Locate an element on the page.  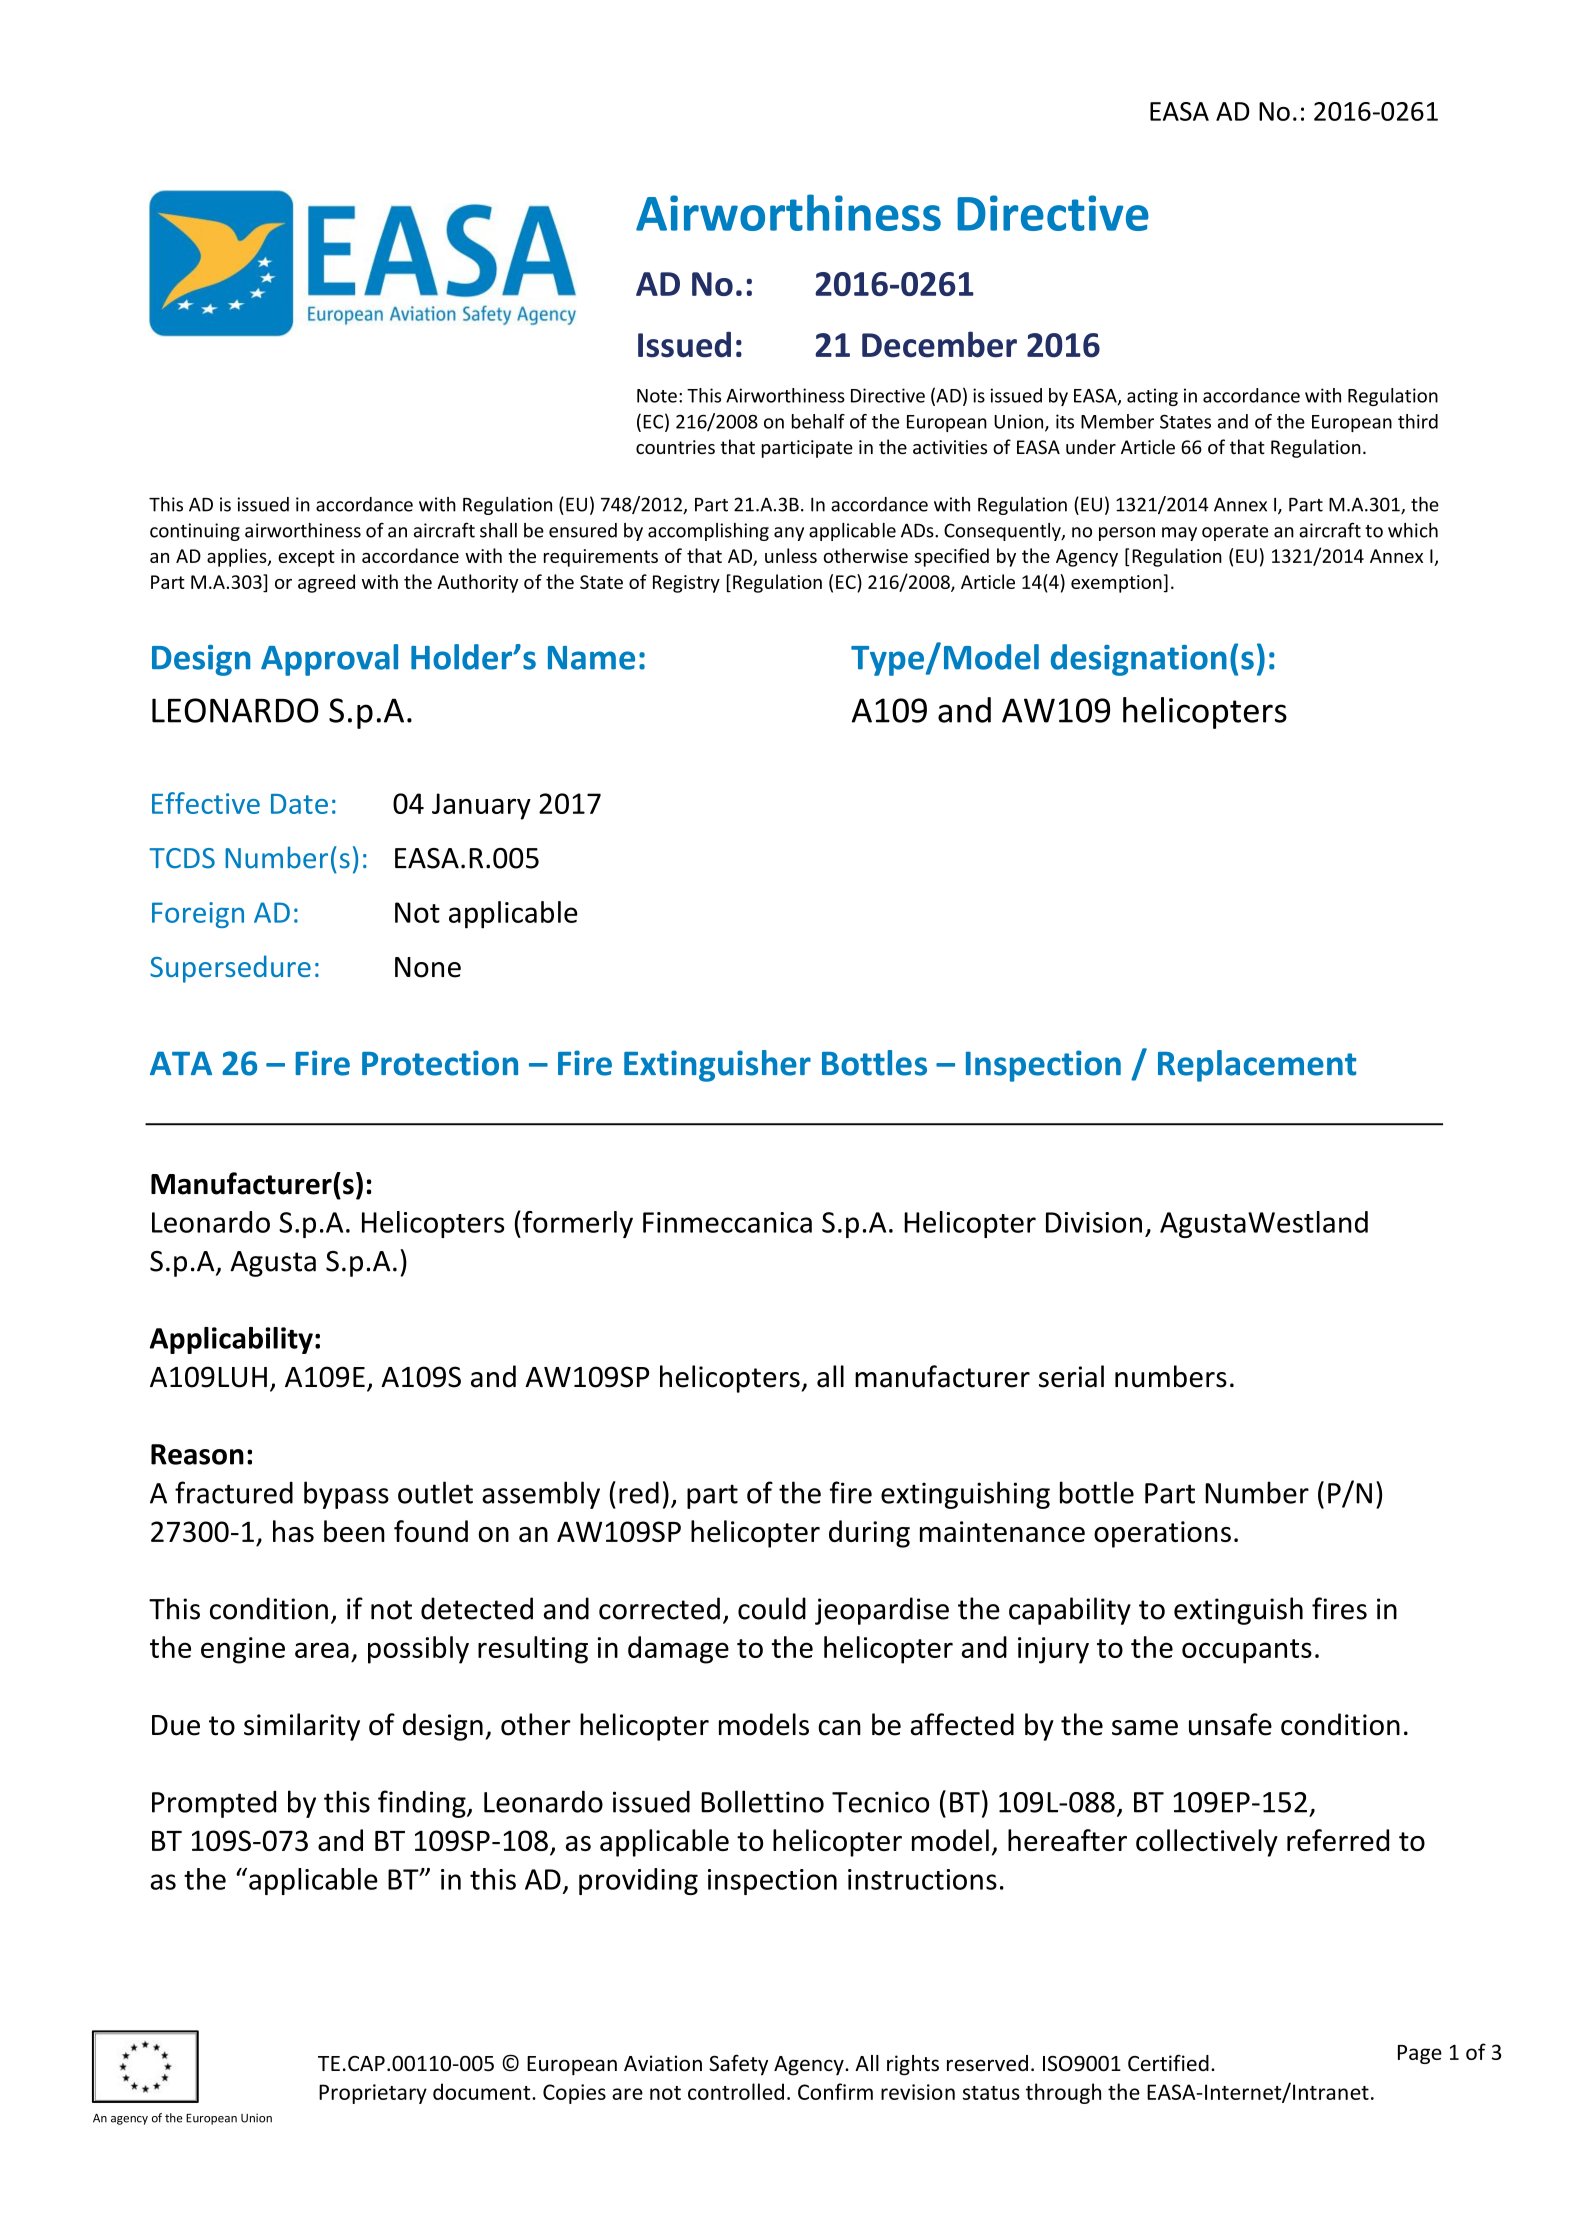
Name is located at coordinates (591, 658).
